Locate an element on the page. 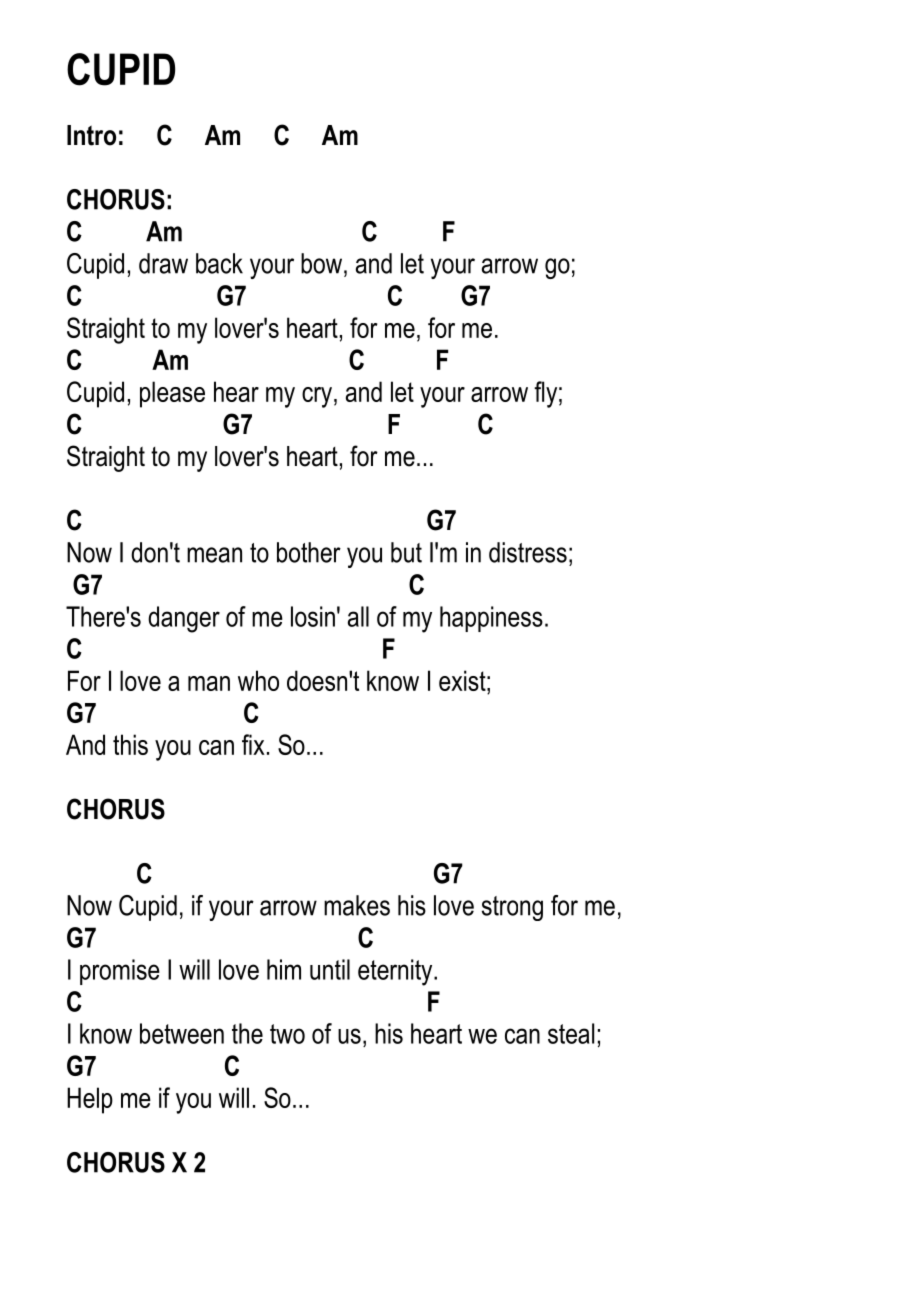  back is located at coordinates (219, 263).
